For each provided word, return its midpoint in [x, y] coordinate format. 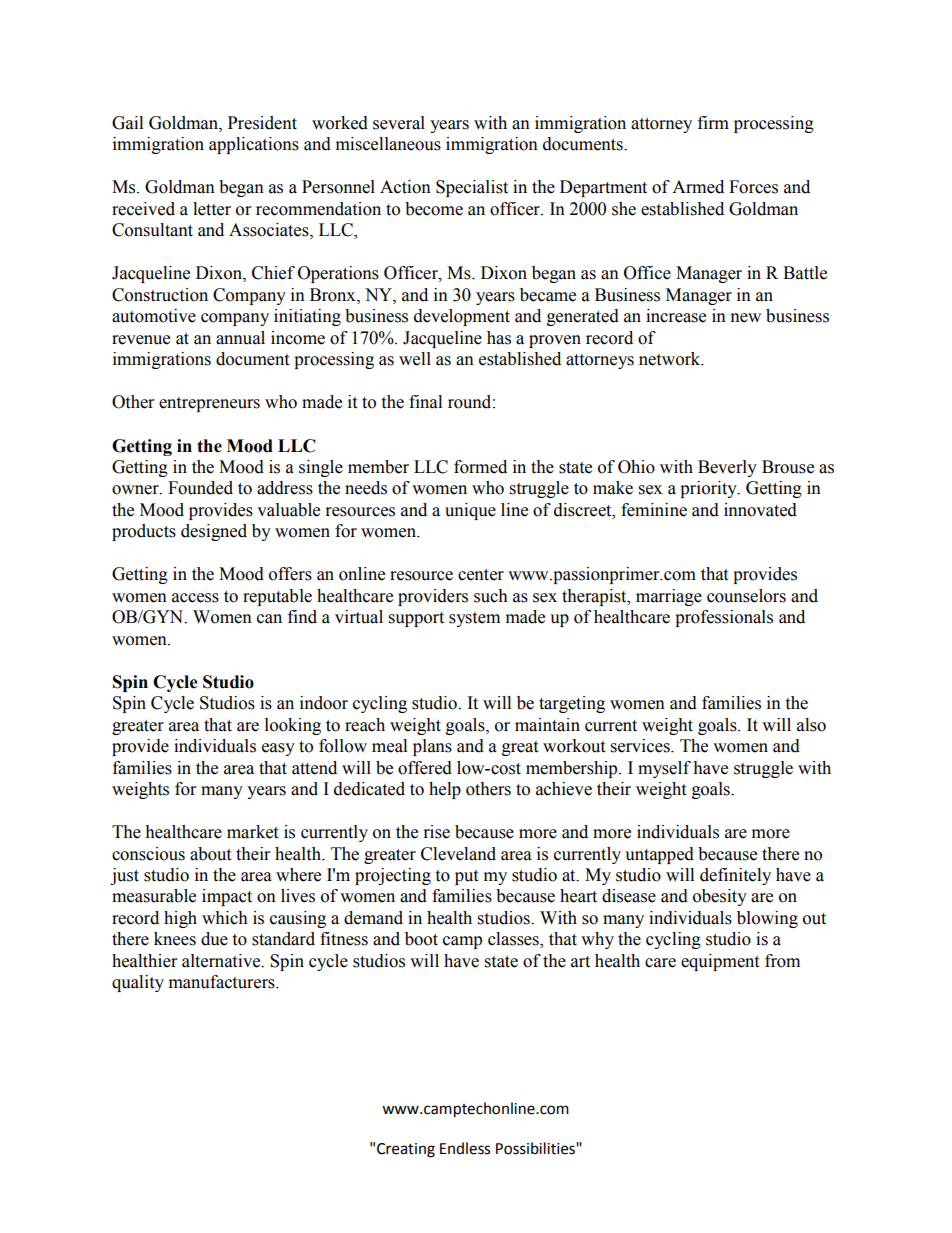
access [195, 598]
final [425, 402]
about [210, 854]
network [671, 359]
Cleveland [458, 854]
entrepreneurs [209, 404]
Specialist [472, 188]
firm [713, 122]
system [474, 619]
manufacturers [223, 982]
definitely [735, 876]
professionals [724, 618]
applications [254, 145]
